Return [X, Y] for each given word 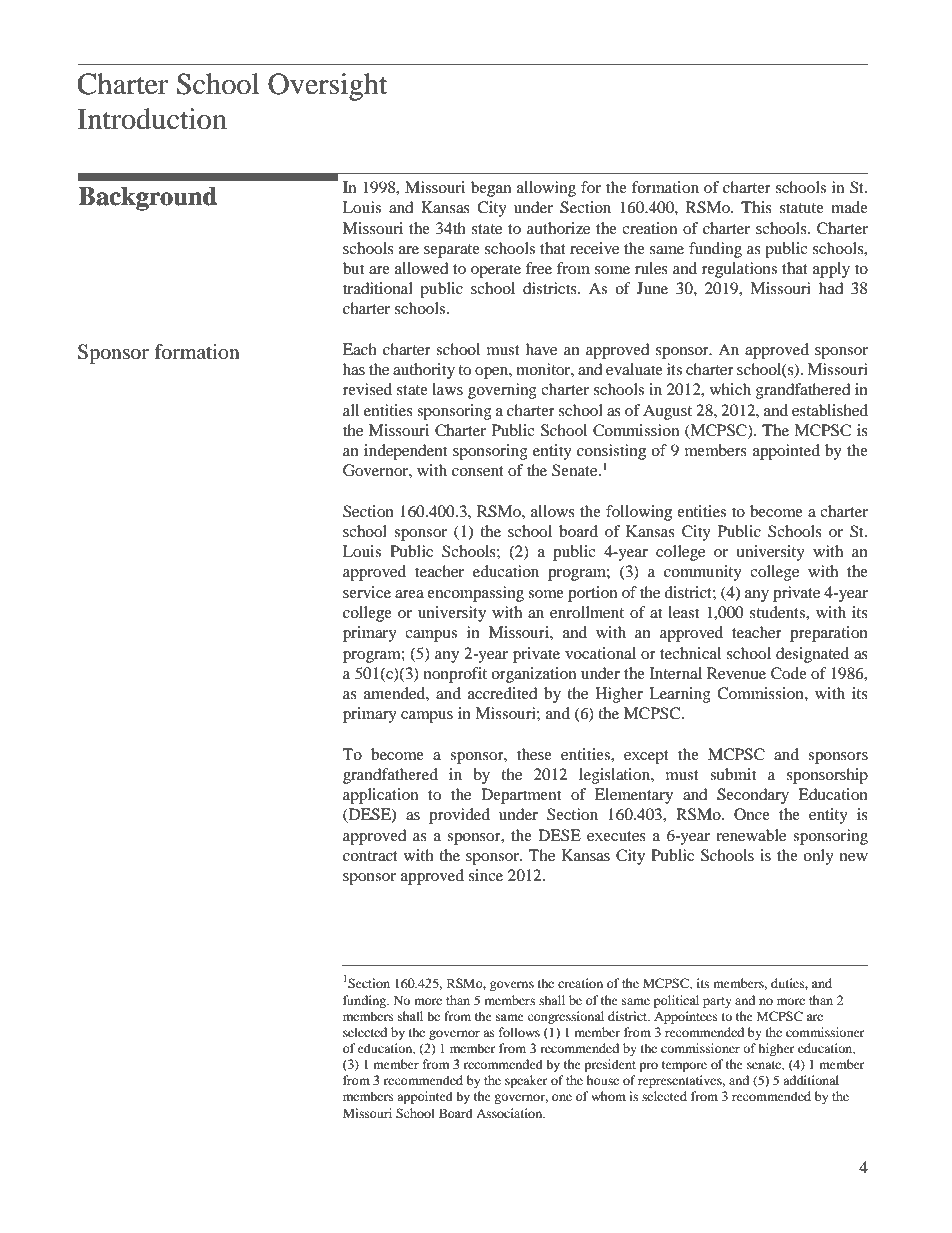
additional [811, 1080]
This [756, 207]
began [491, 189]
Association [510, 1113]
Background [147, 199]
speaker [526, 1081]
